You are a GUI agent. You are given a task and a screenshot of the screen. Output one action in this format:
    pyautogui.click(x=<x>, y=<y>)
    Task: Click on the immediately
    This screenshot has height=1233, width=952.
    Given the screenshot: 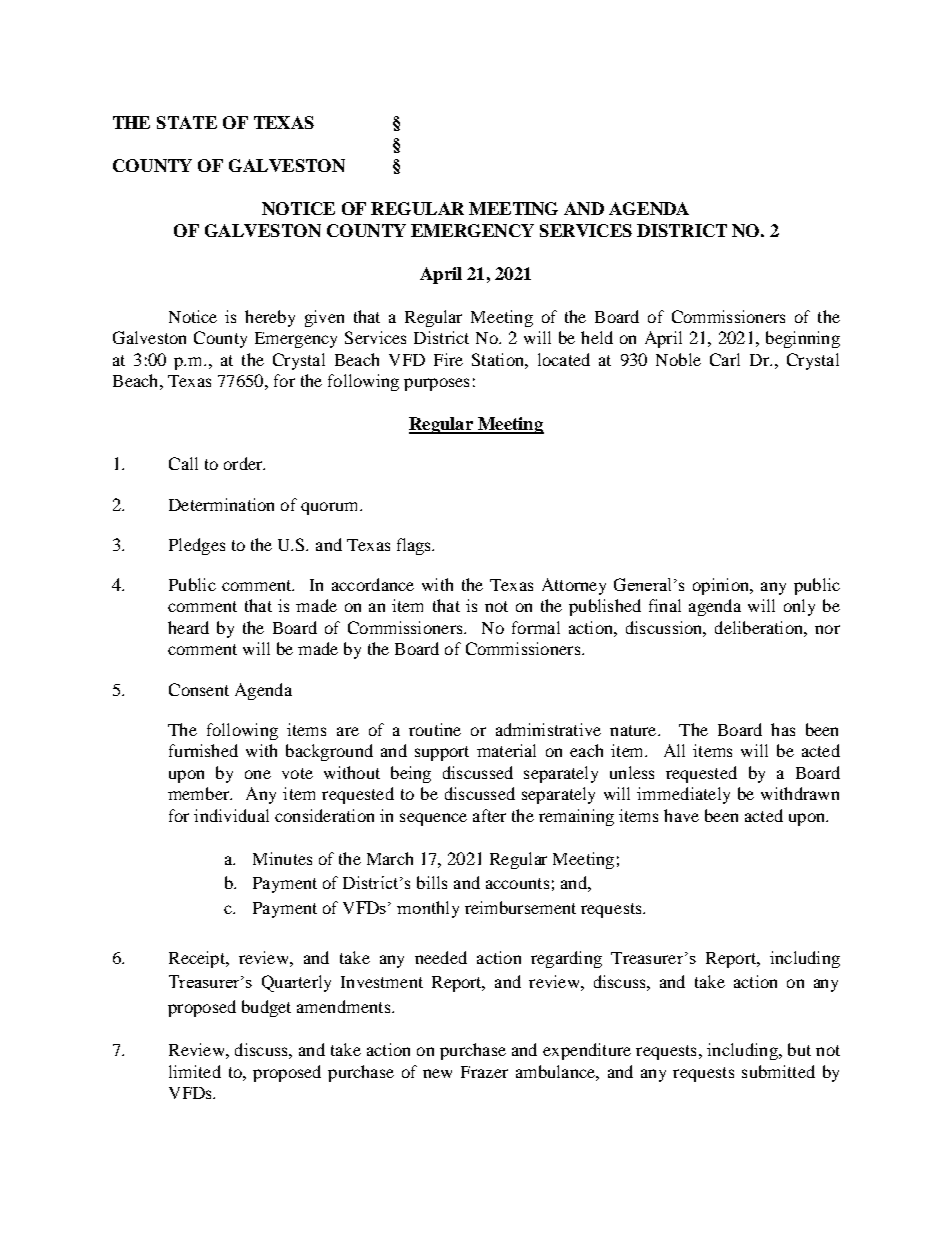 What is the action you would take?
    pyautogui.click(x=683, y=795)
